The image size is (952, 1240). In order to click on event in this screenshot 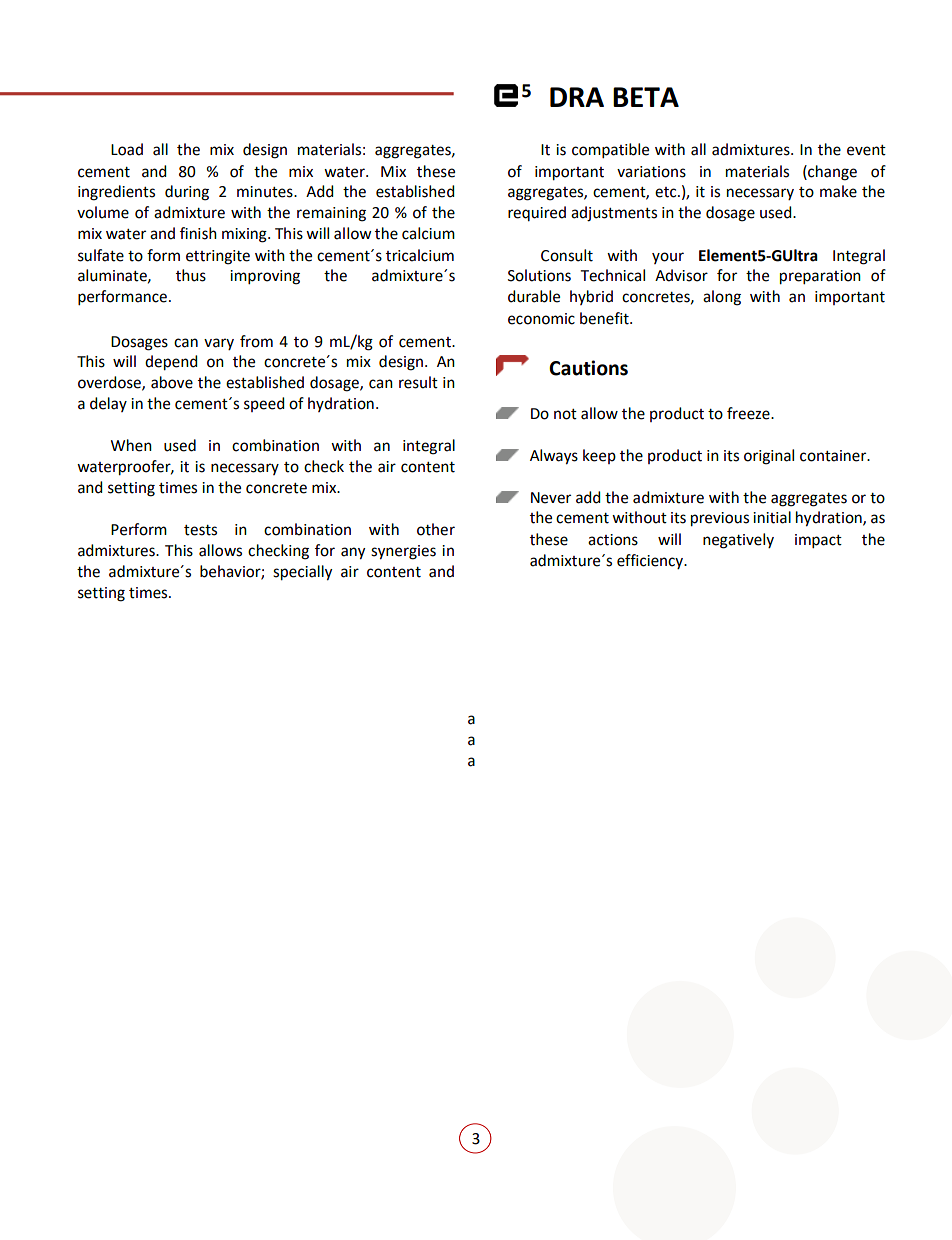, I will do `click(866, 150)`.
